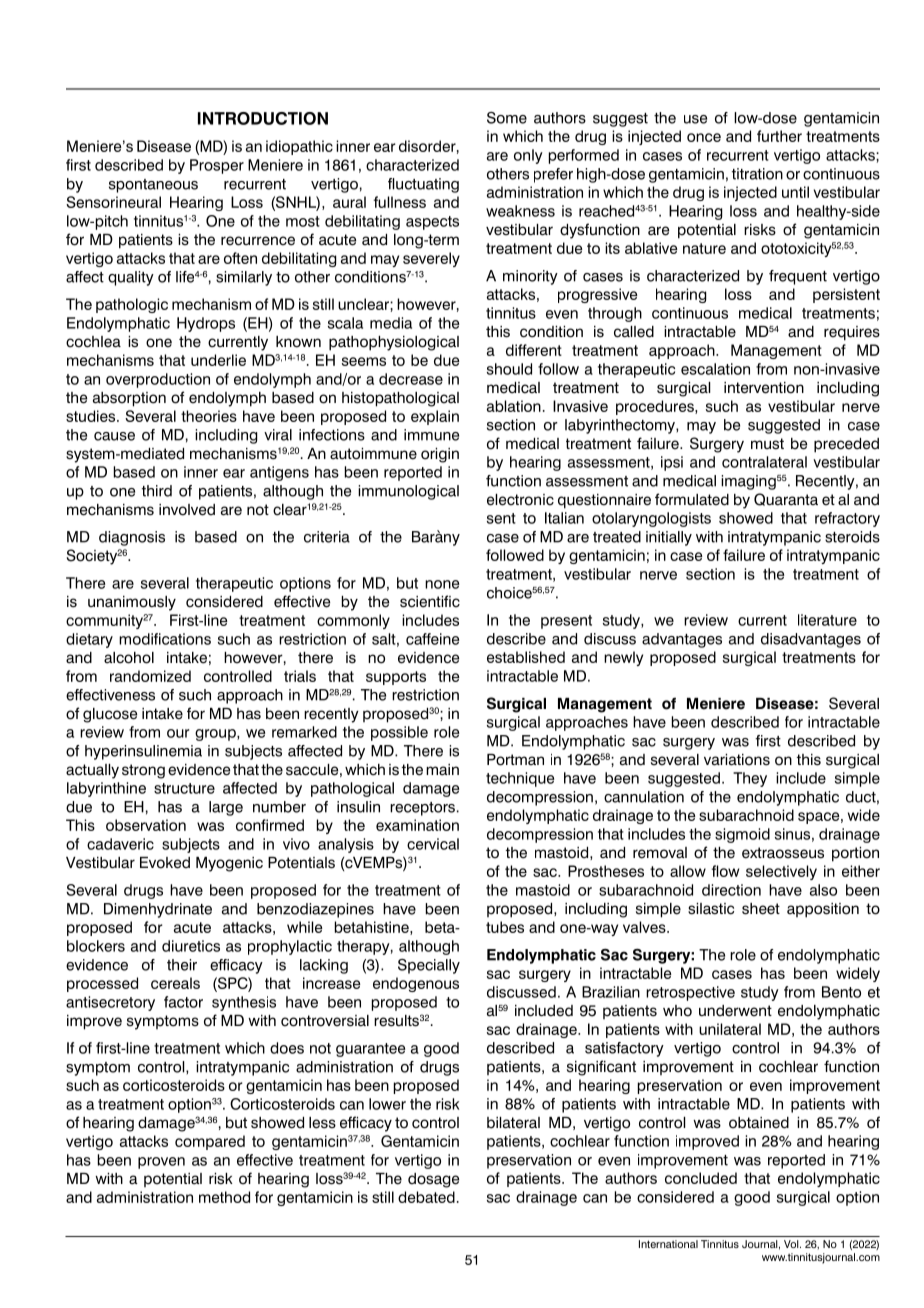 This page has height=1308, width=924. I want to click on method, so click(224, 1197).
